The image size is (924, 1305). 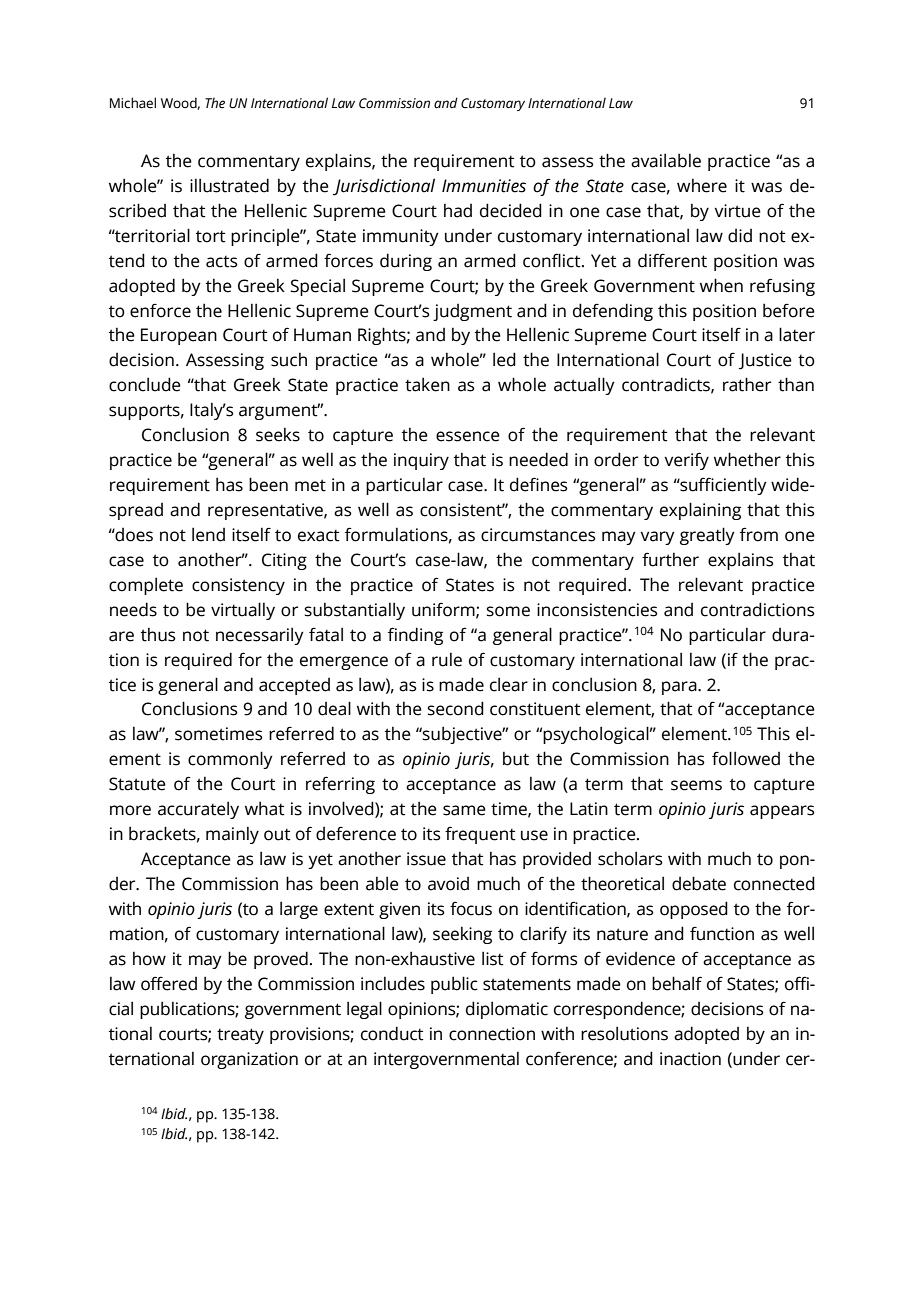 I want to click on led, so click(x=504, y=359).
